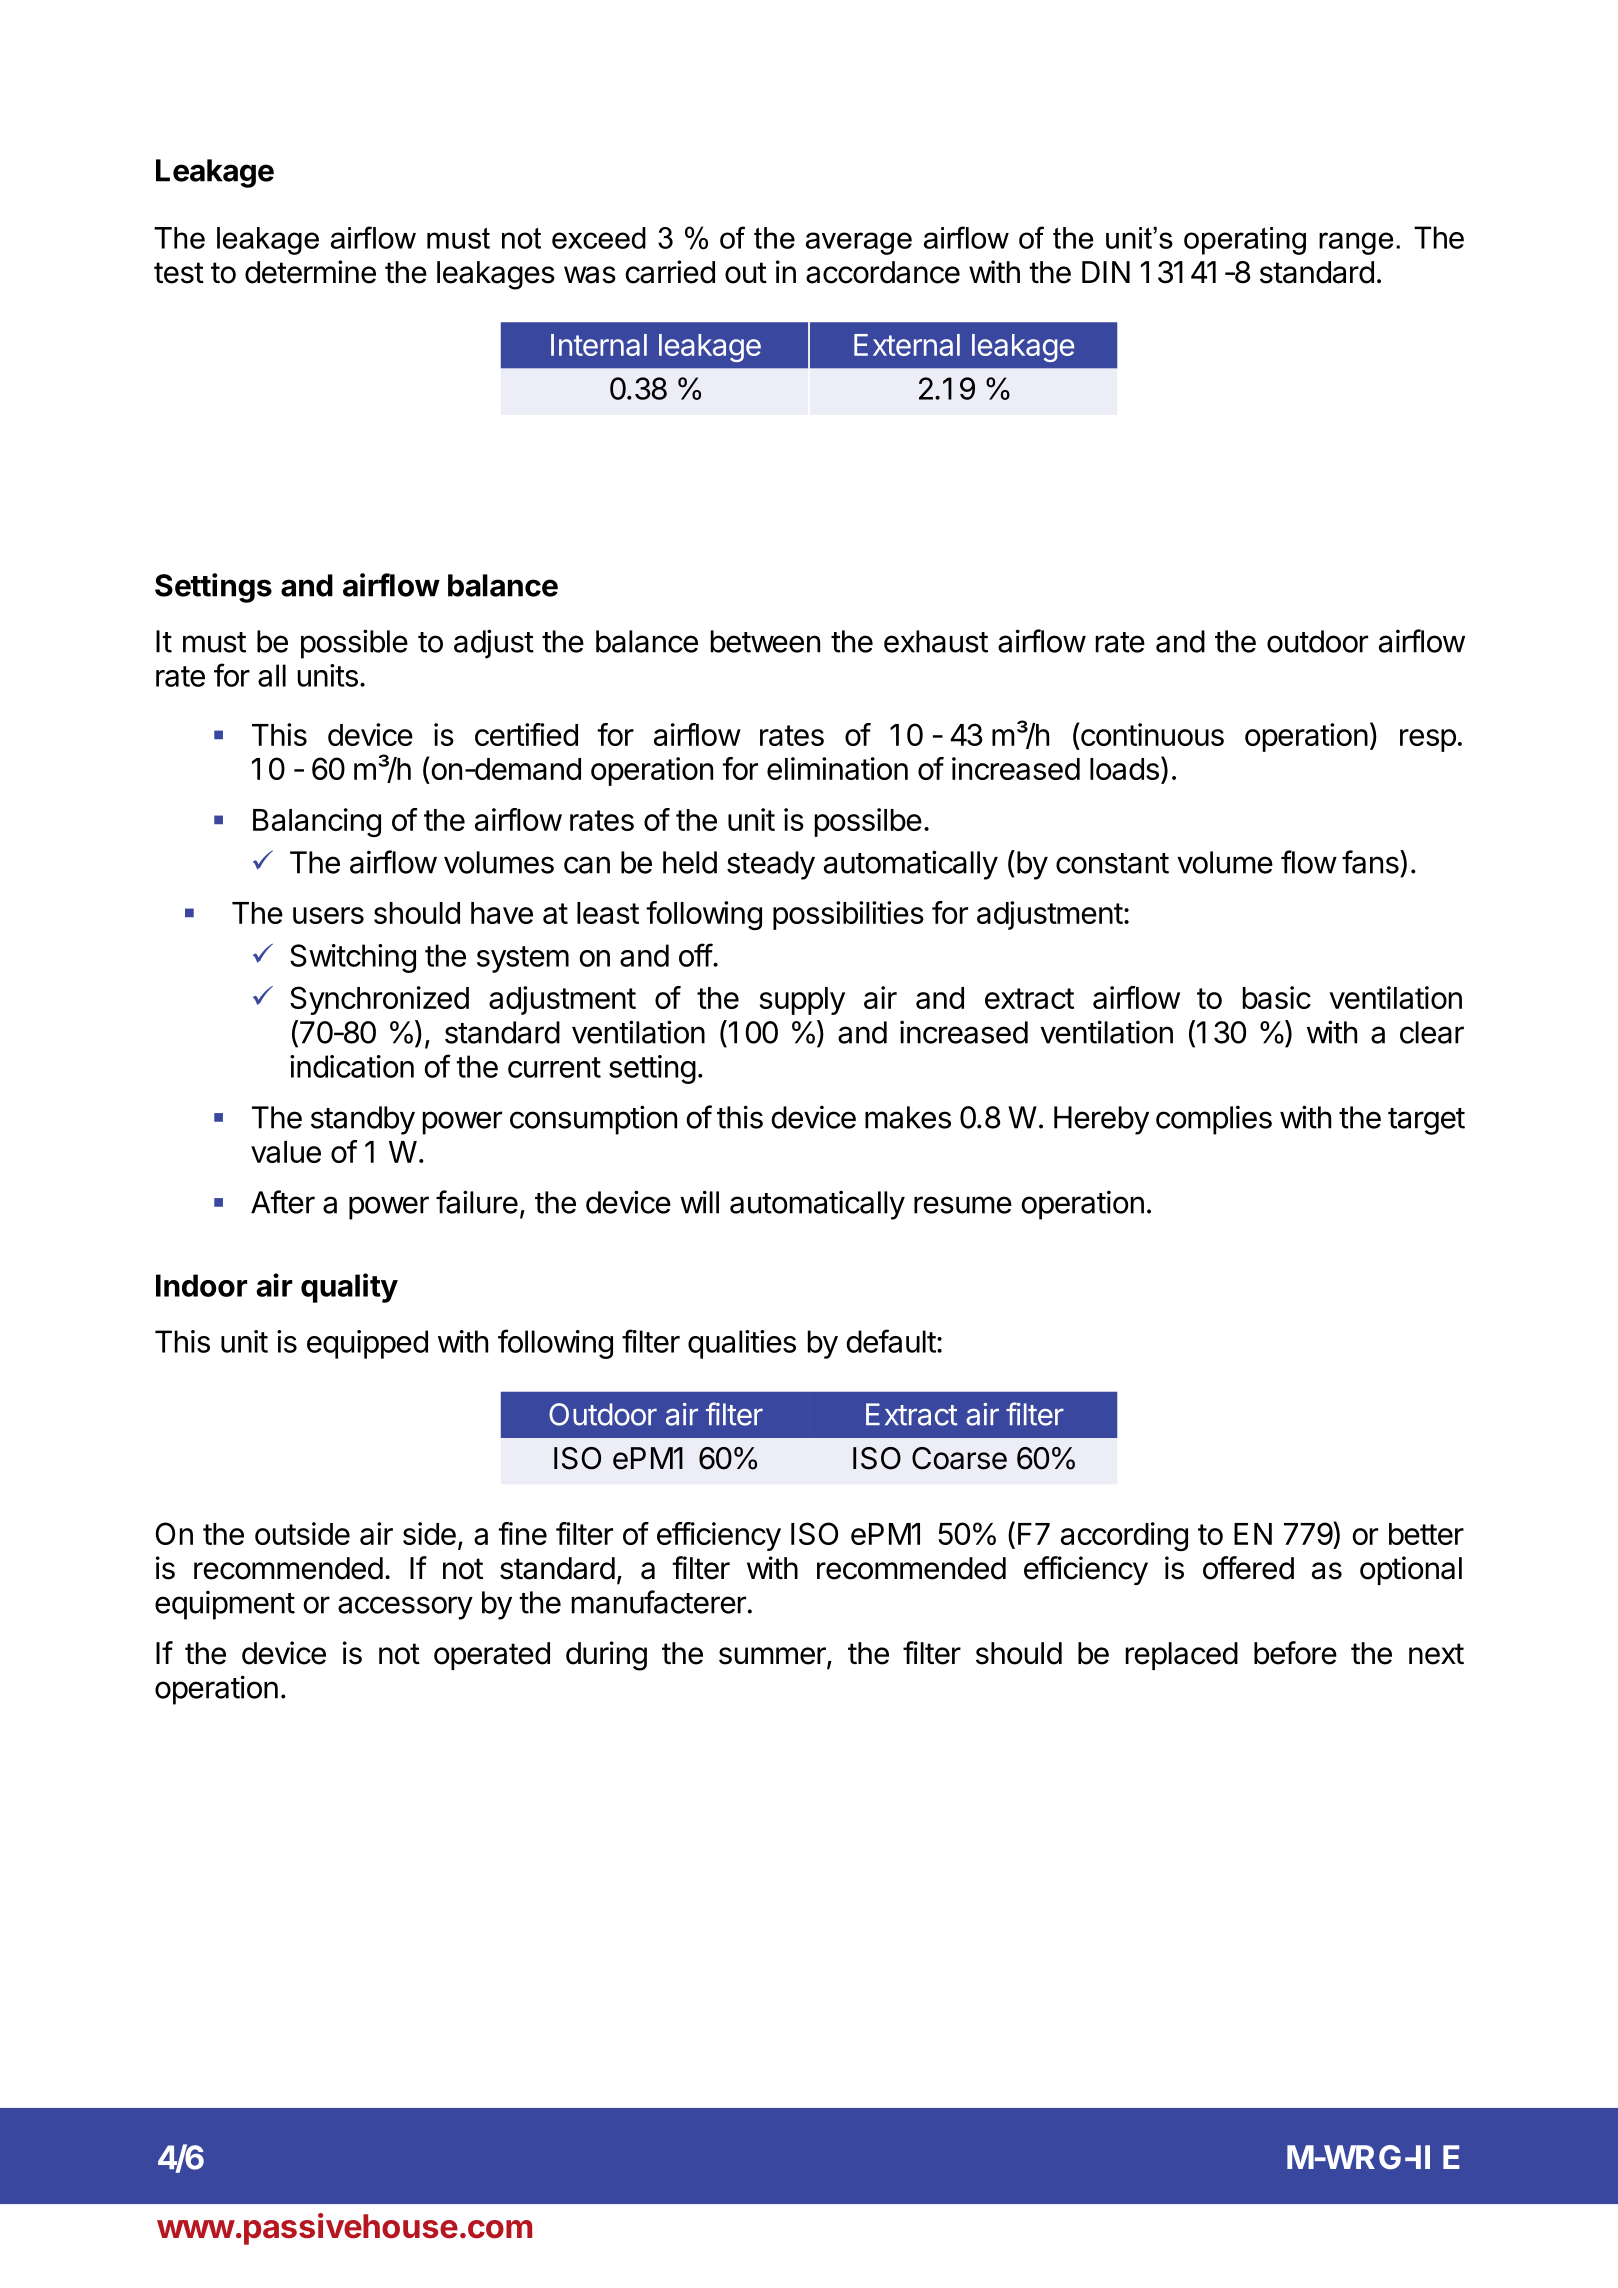 The height and width of the image is (2288, 1618). Describe the element at coordinates (837, 768) in the image. I see `elimination` at that location.
